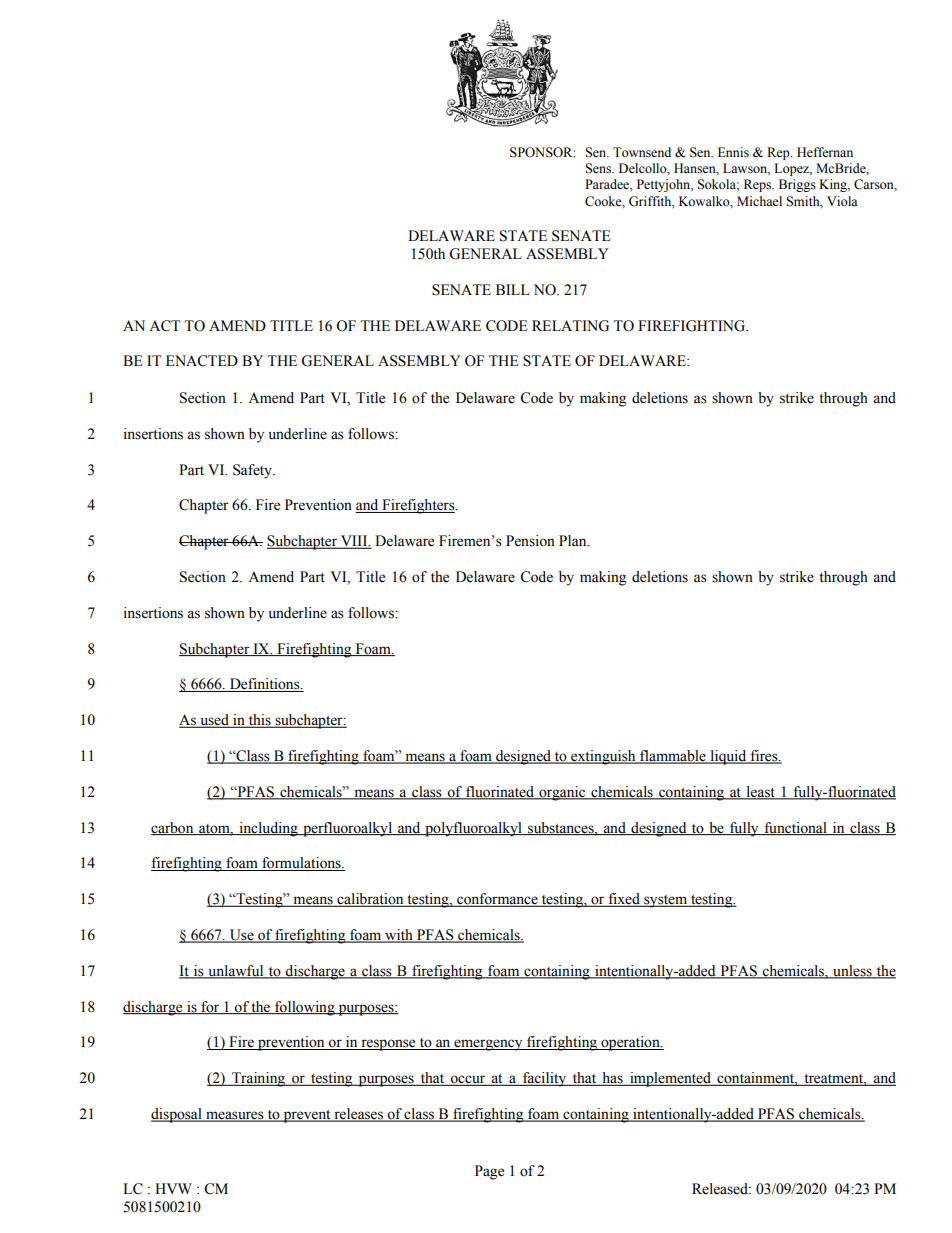 The height and width of the screenshot is (1233, 952). What do you see at coordinates (795, 828) in the screenshot?
I see `functional` at bounding box center [795, 828].
